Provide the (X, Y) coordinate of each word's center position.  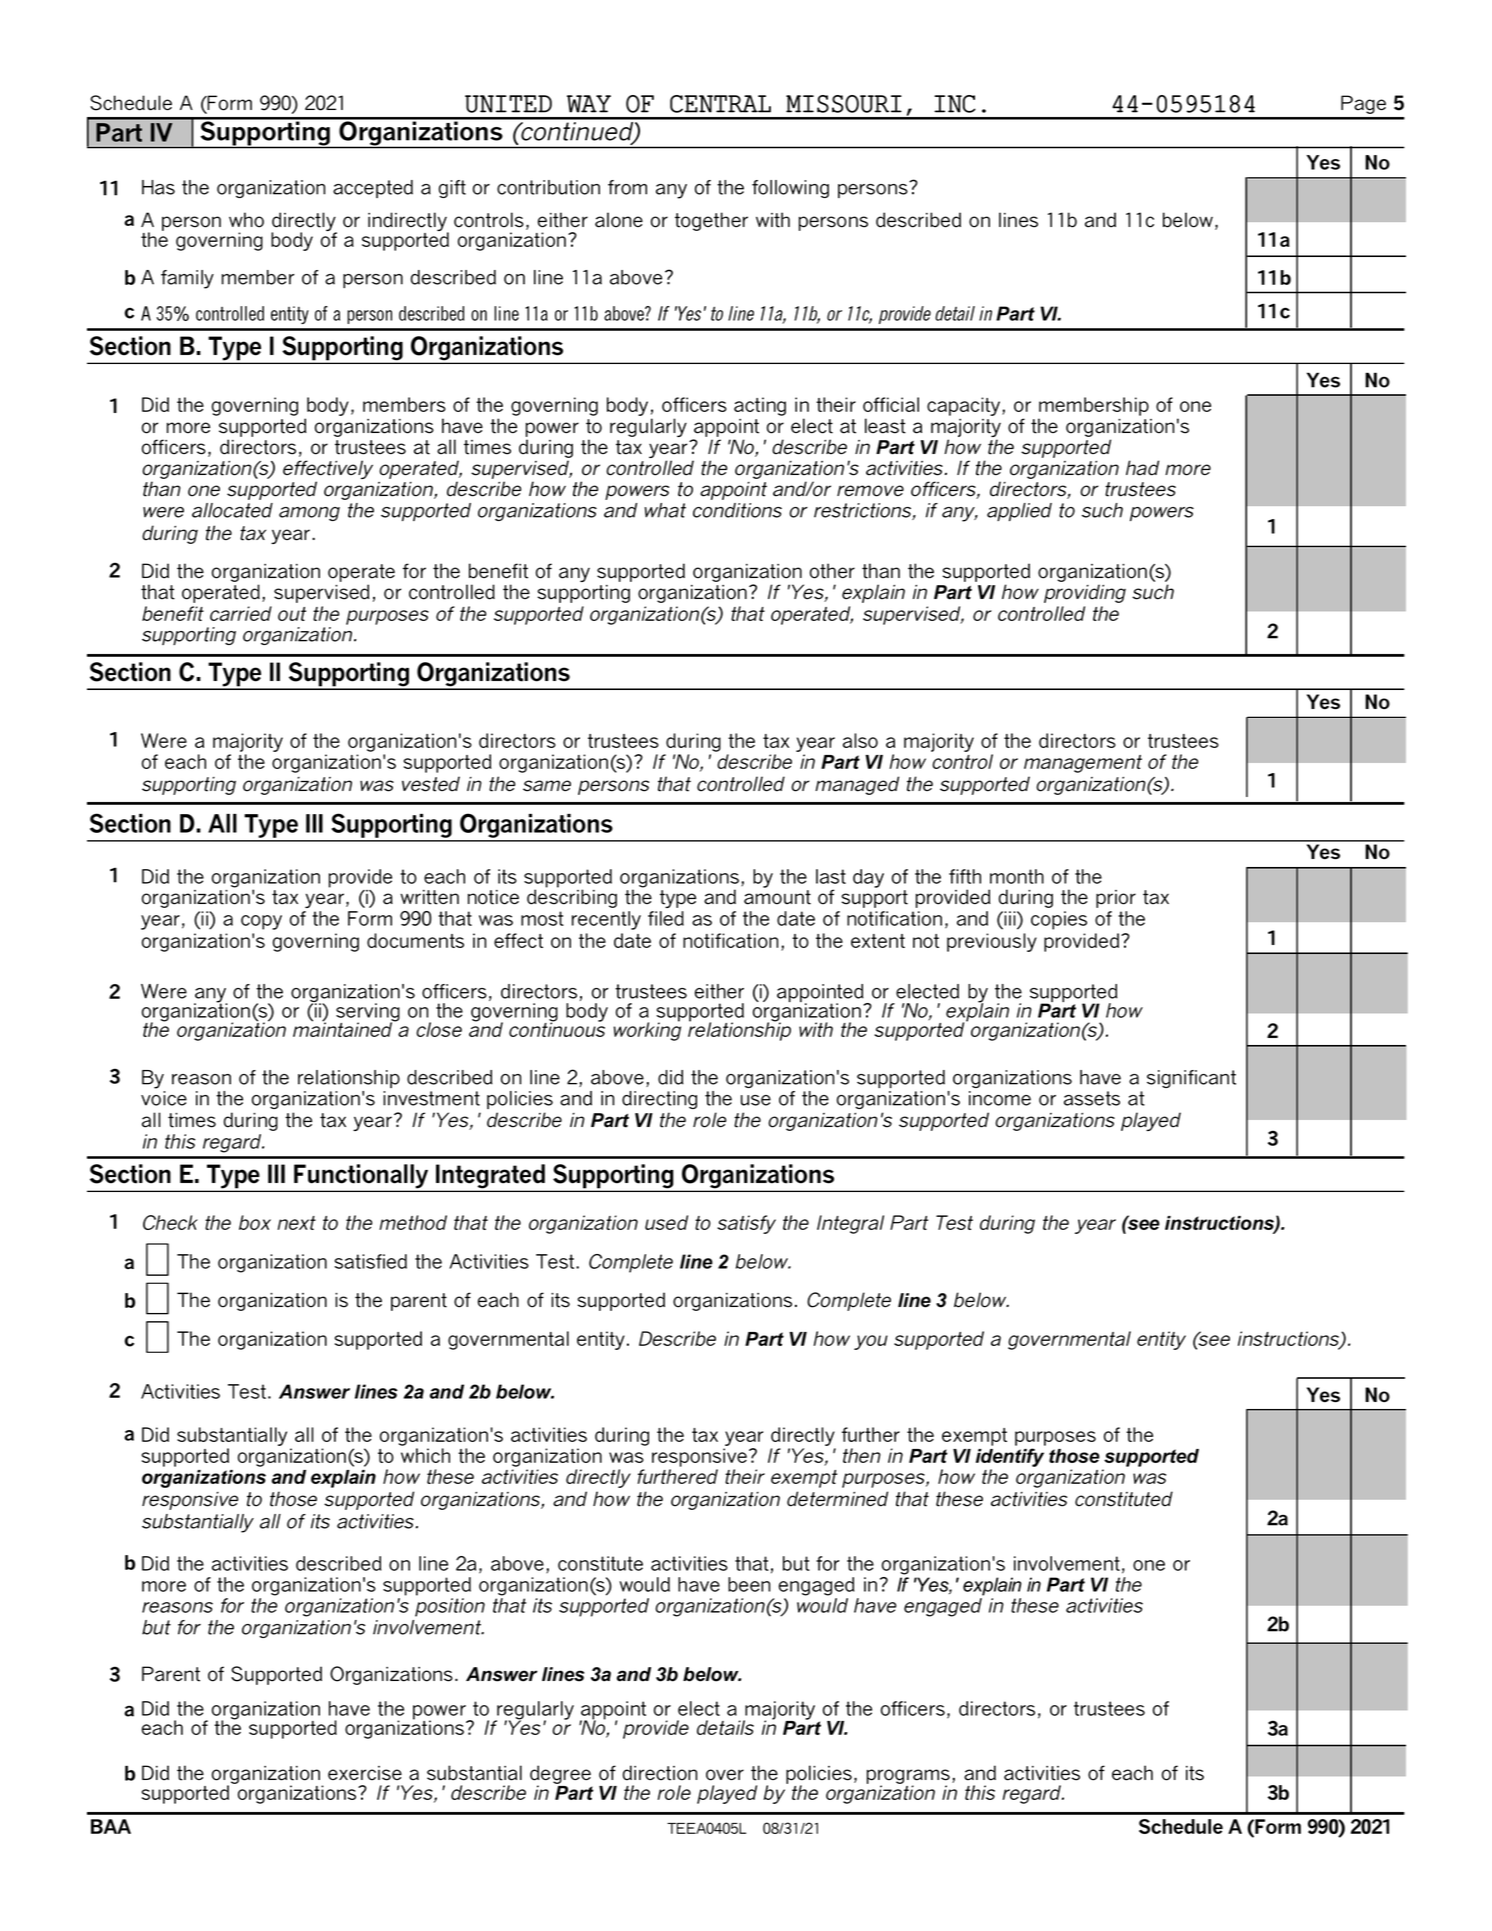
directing (659, 1100)
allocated (232, 510)
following (790, 189)
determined (837, 1499)
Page (1363, 104)
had (1142, 468)
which (425, 1455)
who (246, 220)
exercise (365, 1773)
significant (1191, 1079)
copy (261, 922)
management (1083, 764)
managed (857, 785)
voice (164, 1098)
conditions (737, 510)
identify (1010, 1457)
